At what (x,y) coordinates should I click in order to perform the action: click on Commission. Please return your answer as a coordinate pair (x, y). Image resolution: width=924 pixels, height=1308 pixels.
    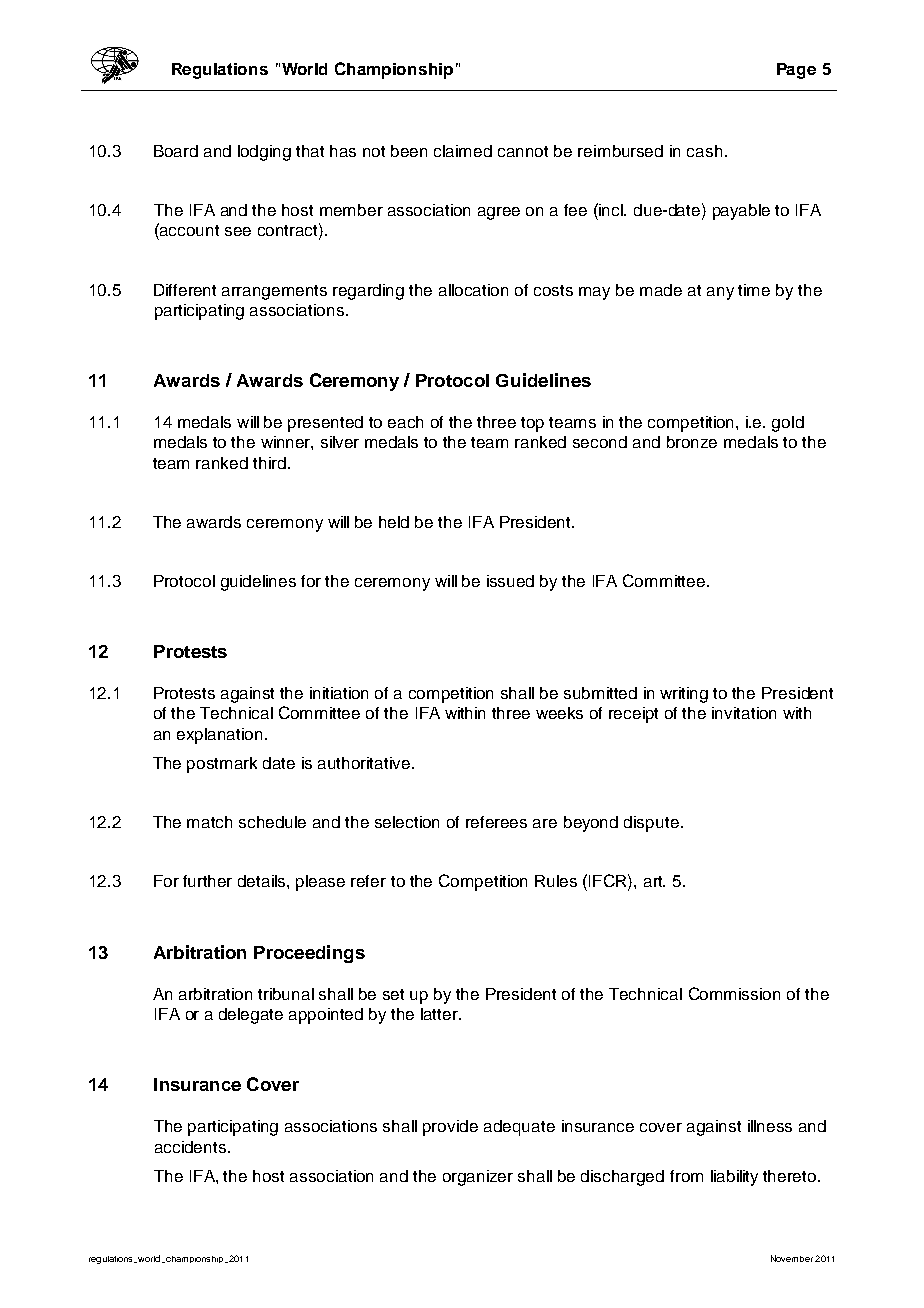
    Looking at the image, I should click on (734, 993).
